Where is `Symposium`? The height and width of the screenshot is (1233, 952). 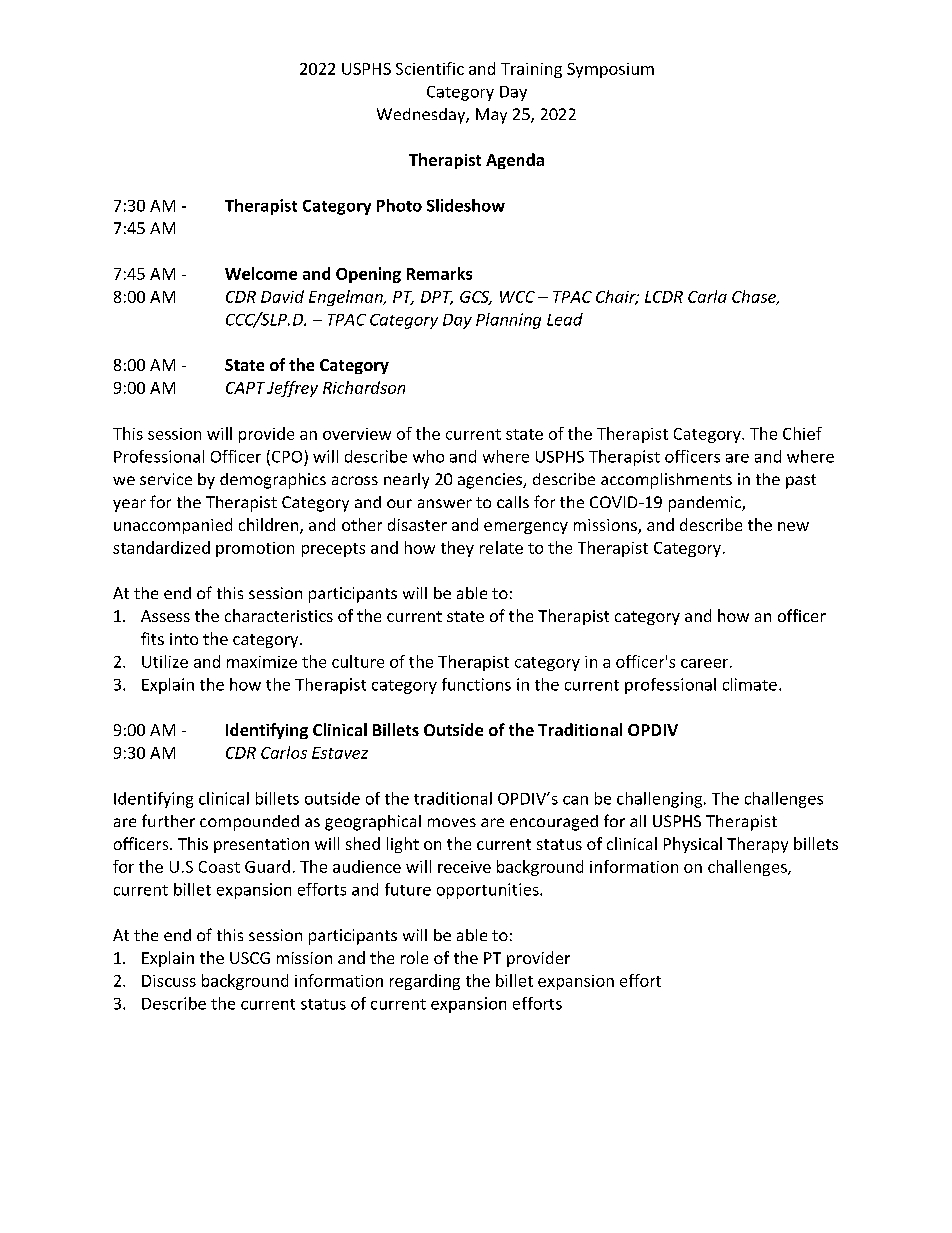
Symposium is located at coordinates (610, 70).
